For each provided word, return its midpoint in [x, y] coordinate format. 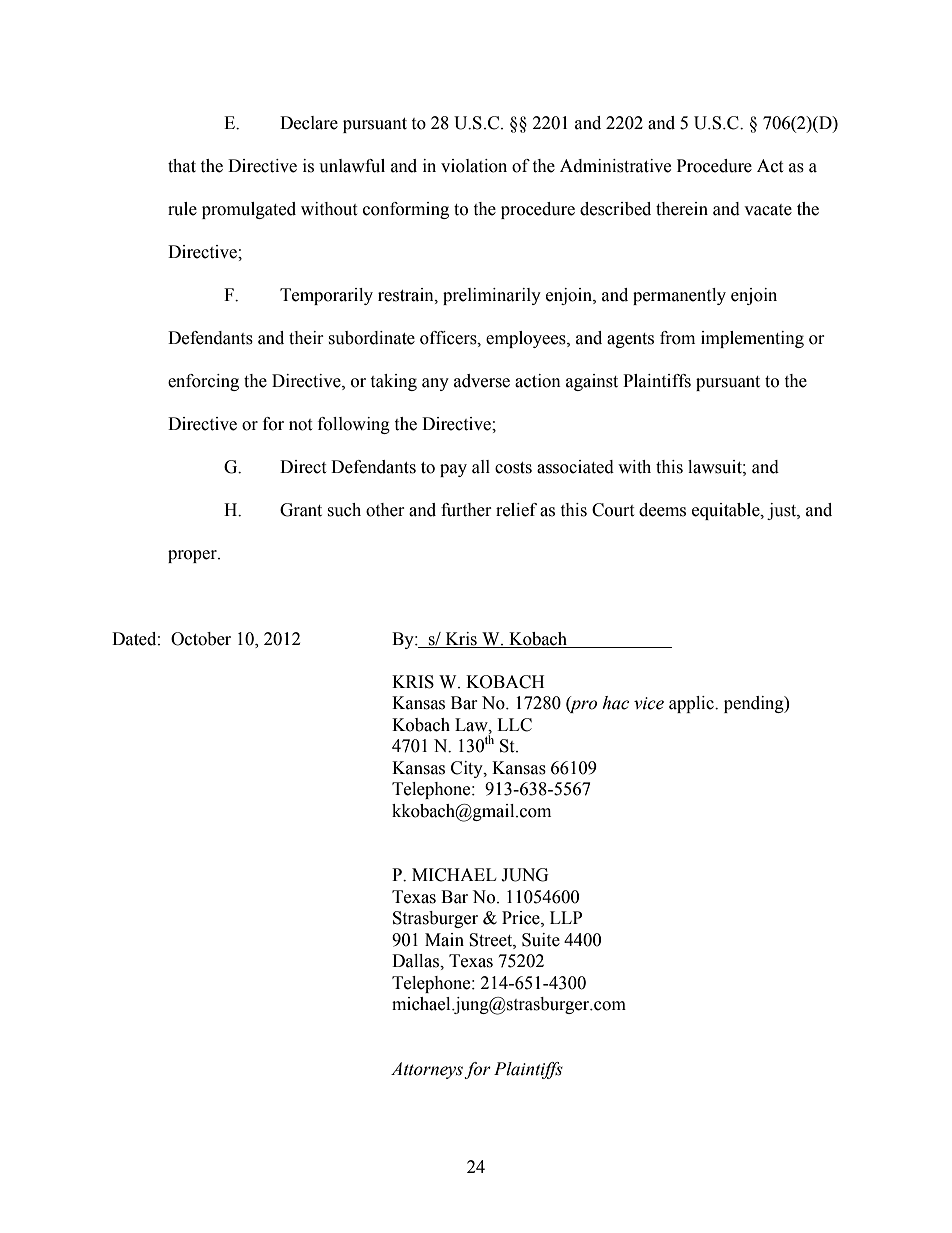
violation [474, 166]
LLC [514, 725]
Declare [309, 123]
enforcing [203, 382]
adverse [482, 381]
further [466, 510]
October [201, 639]
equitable [727, 511]
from [677, 338]
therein [682, 209]
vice [649, 703]
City [468, 769]
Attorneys [428, 1070]
